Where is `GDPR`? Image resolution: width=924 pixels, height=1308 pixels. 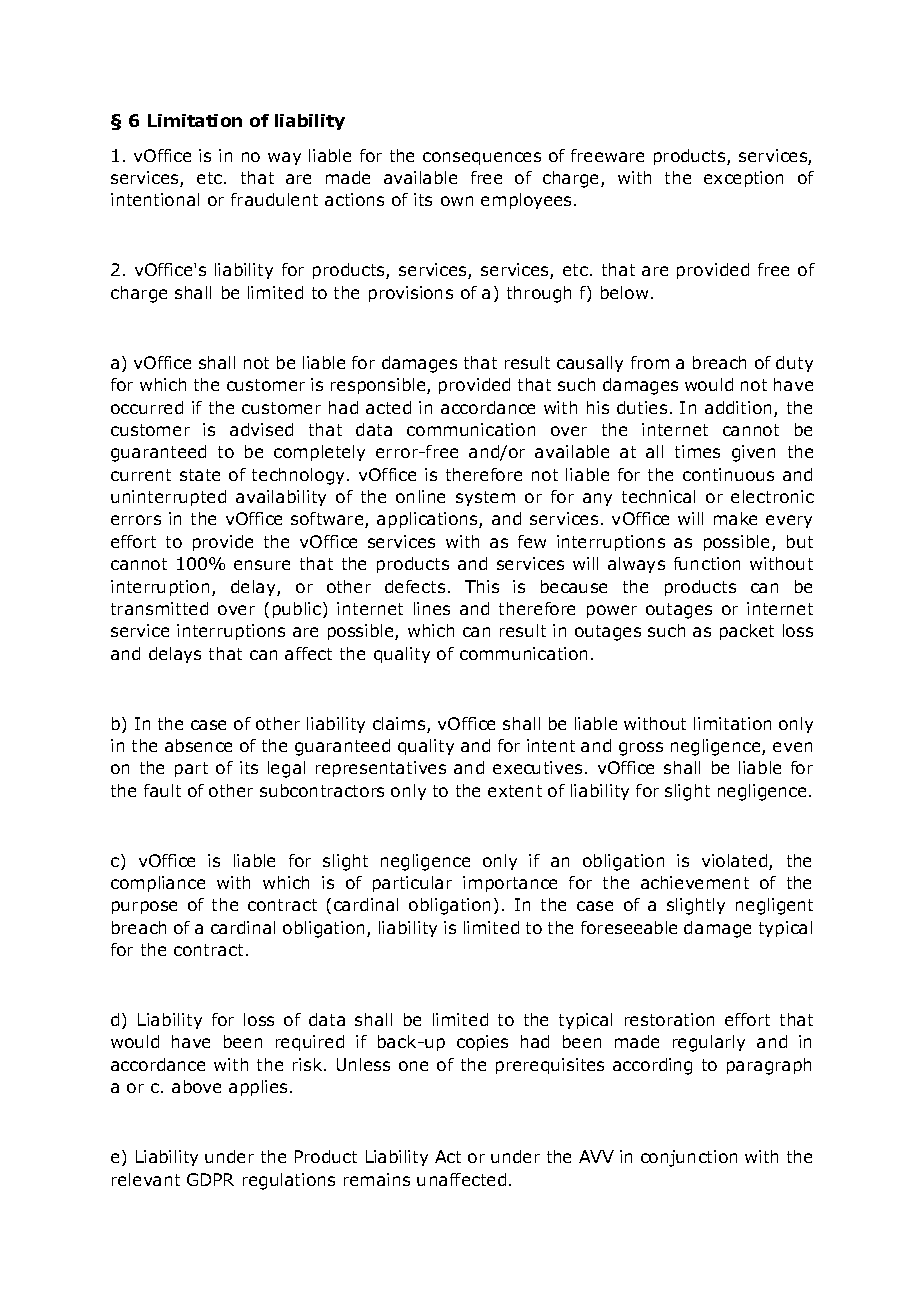 GDPR is located at coordinates (210, 1179).
